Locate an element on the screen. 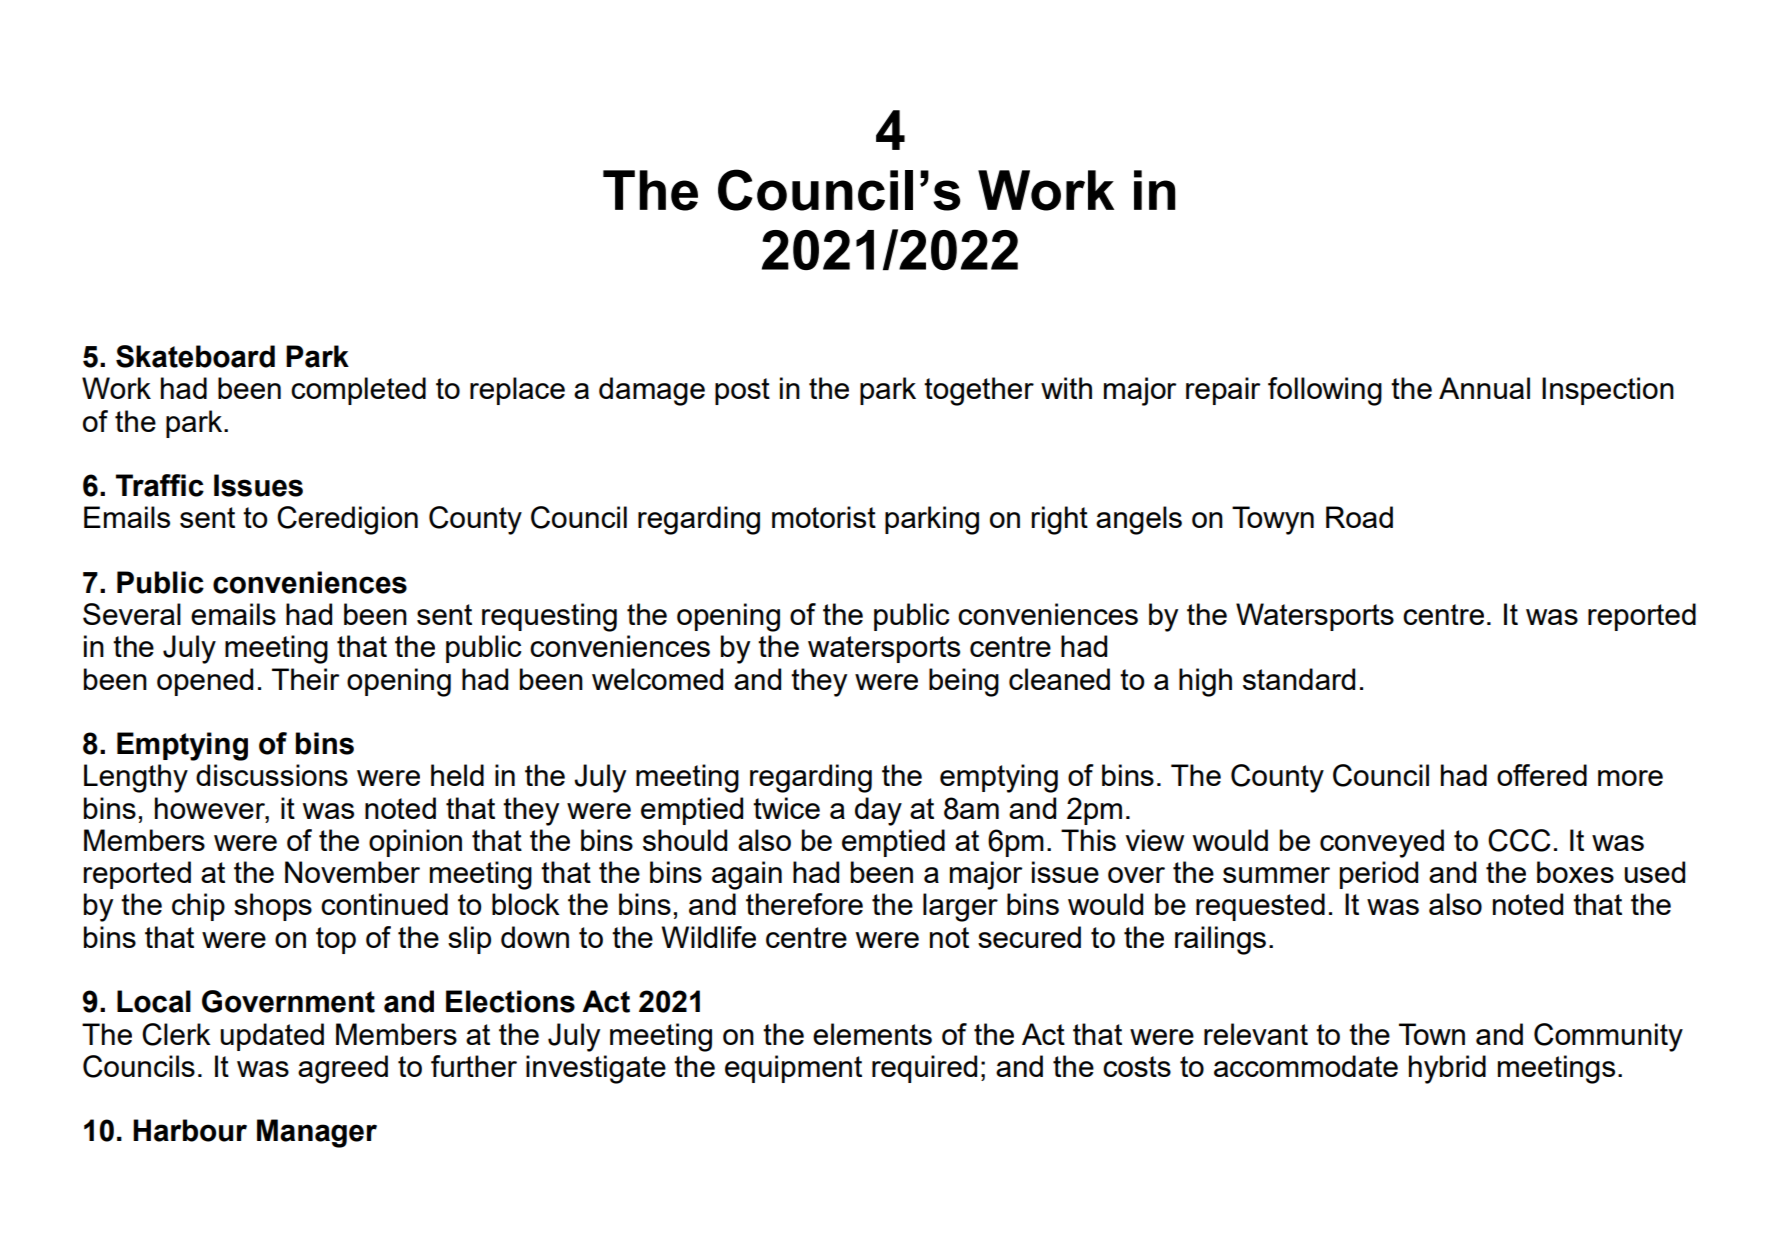 This screenshot has height=1260, width=1781. together is located at coordinates (979, 391).
